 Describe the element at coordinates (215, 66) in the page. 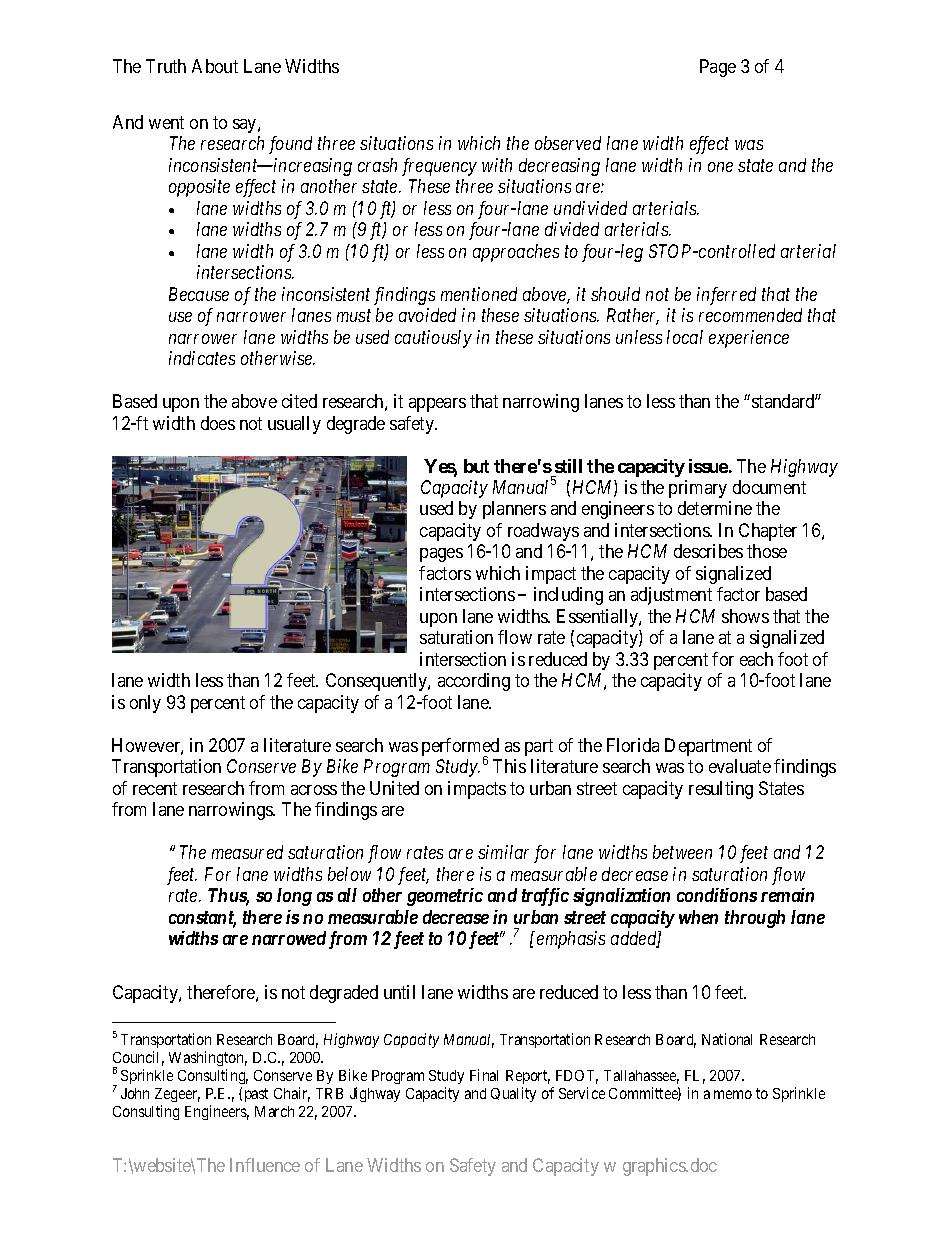

I see `About` at that location.
